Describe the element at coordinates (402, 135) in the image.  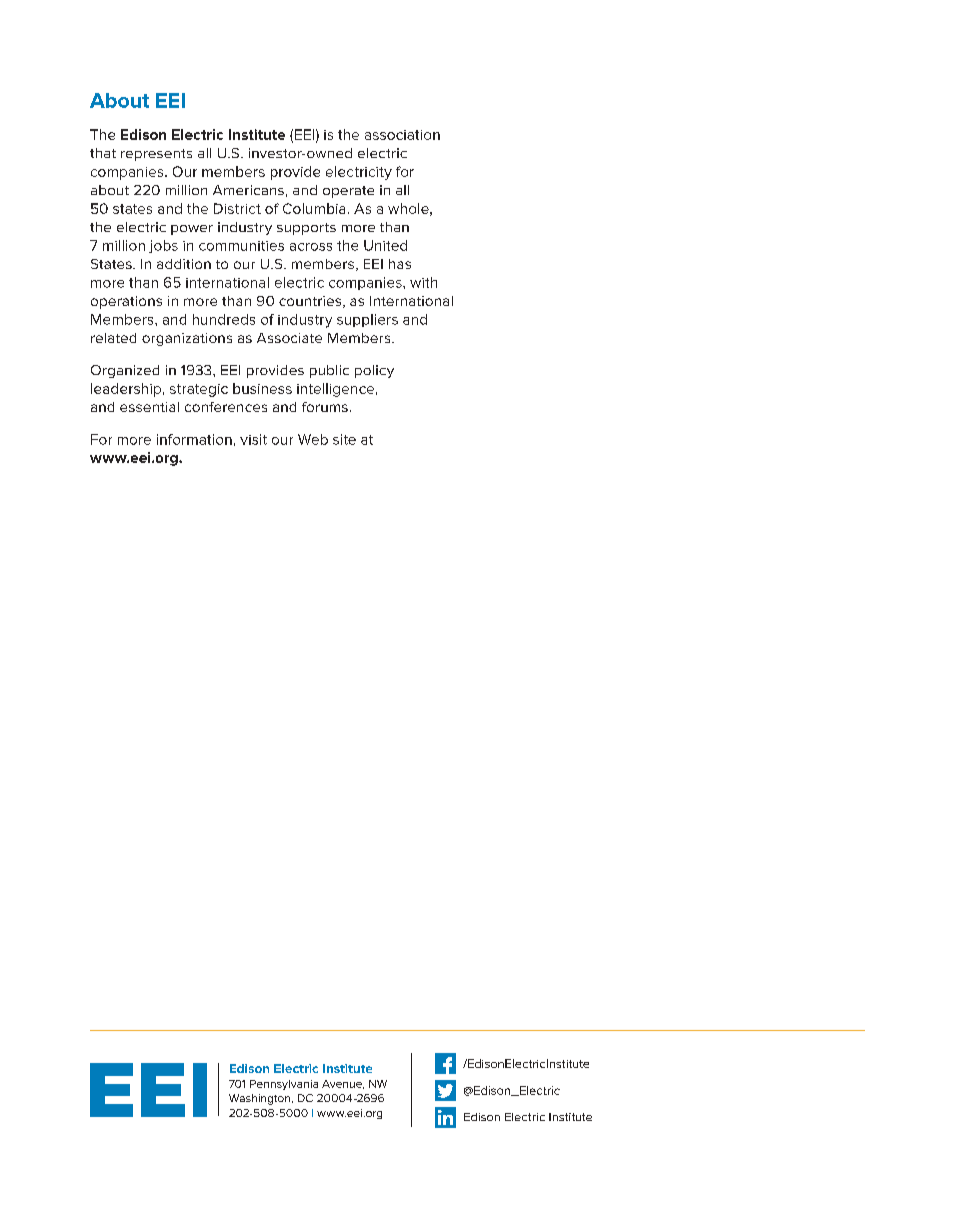
I see `association` at that location.
